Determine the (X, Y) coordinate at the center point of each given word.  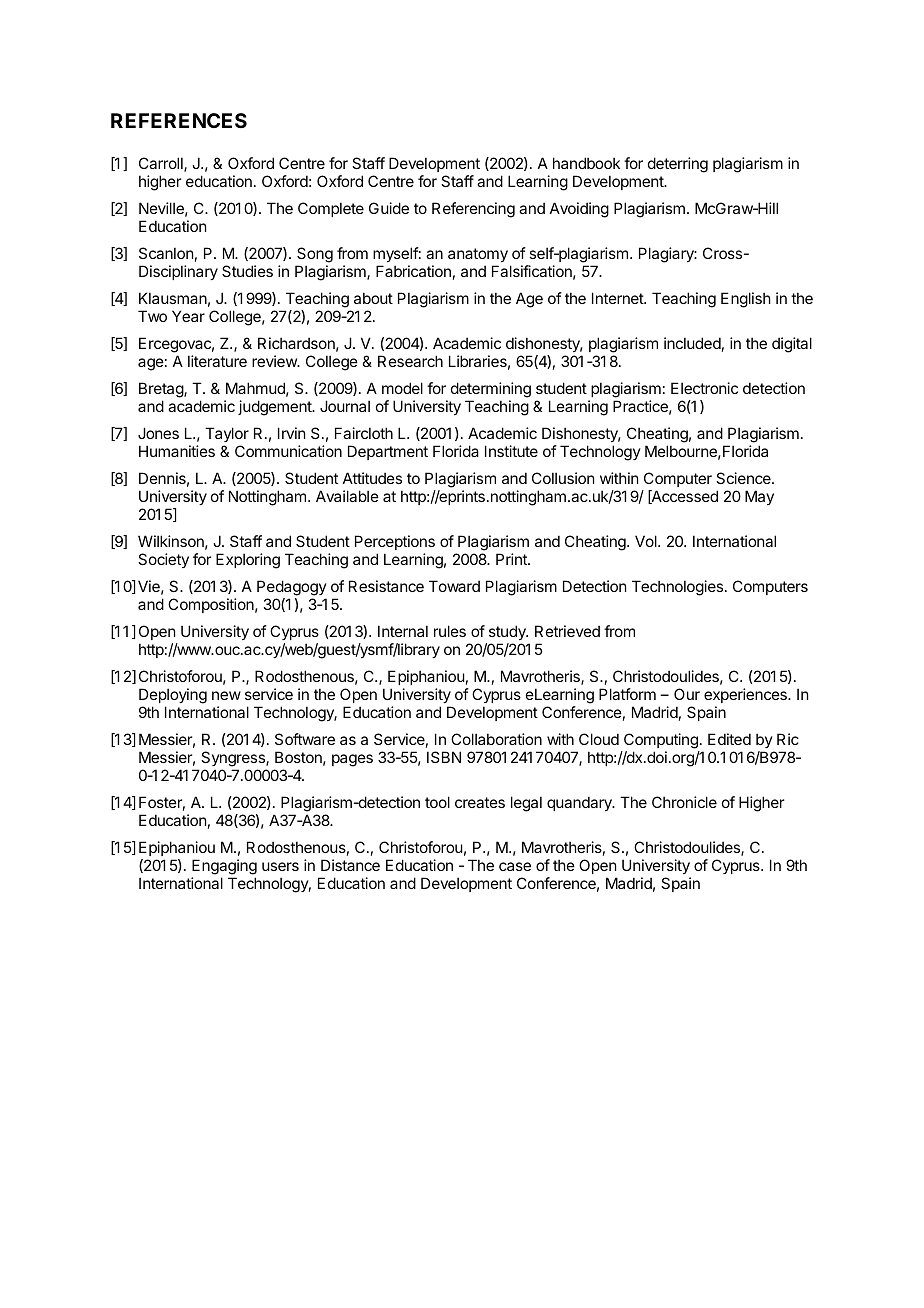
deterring (678, 165)
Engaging (224, 868)
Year (188, 316)
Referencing (473, 210)
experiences (746, 697)
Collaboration (496, 739)
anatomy (478, 255)
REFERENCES (179, 120)
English (746, 300)
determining (491, 391)
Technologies (677, 588)
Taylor (227, 436)
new (226, 695)
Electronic (704, 388)
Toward (454, 586)
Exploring (248, 561)
